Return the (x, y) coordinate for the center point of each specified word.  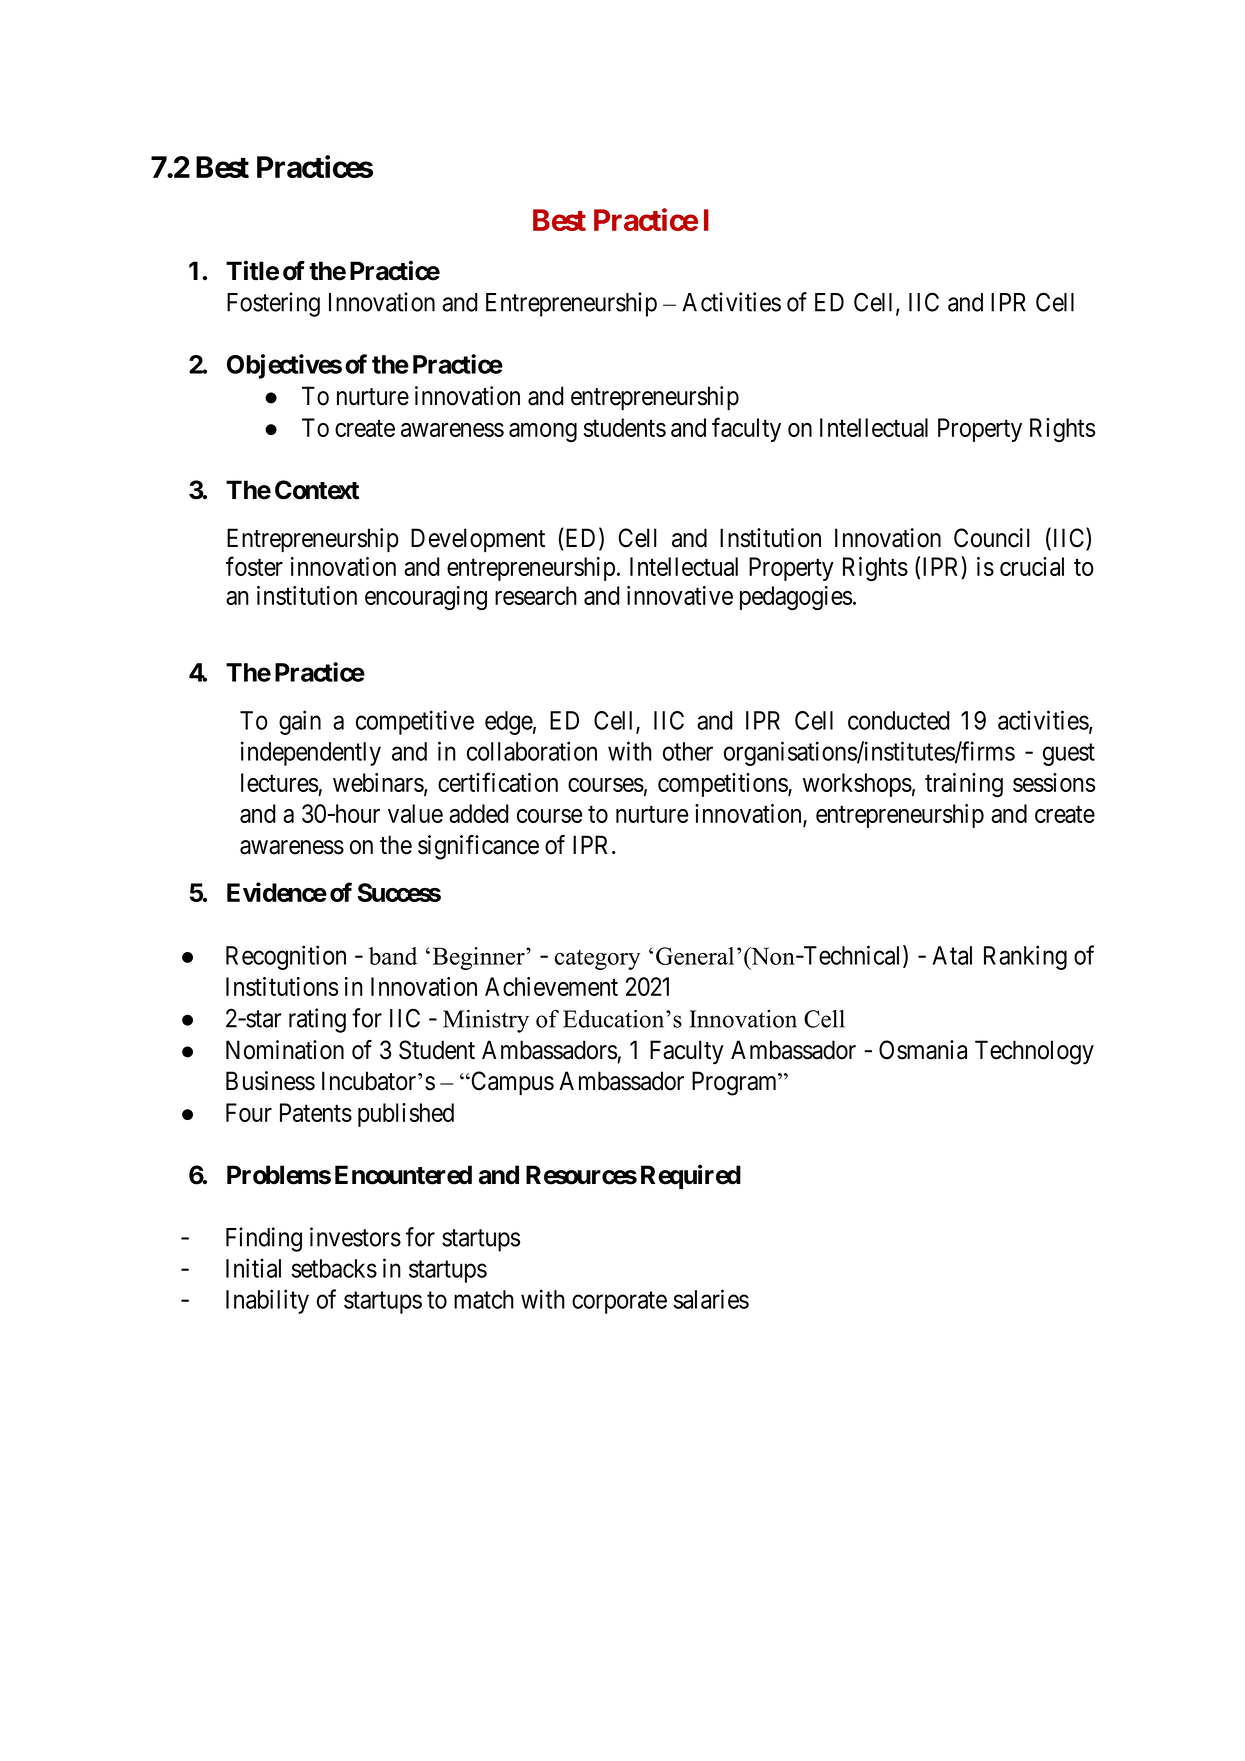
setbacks (334, 1268)
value (415, 813)
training (964, 785)
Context (317, 490)
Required (691, 1176)
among (543, 432)
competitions (723, 785)
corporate (619, 1303)
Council (992, 538)
